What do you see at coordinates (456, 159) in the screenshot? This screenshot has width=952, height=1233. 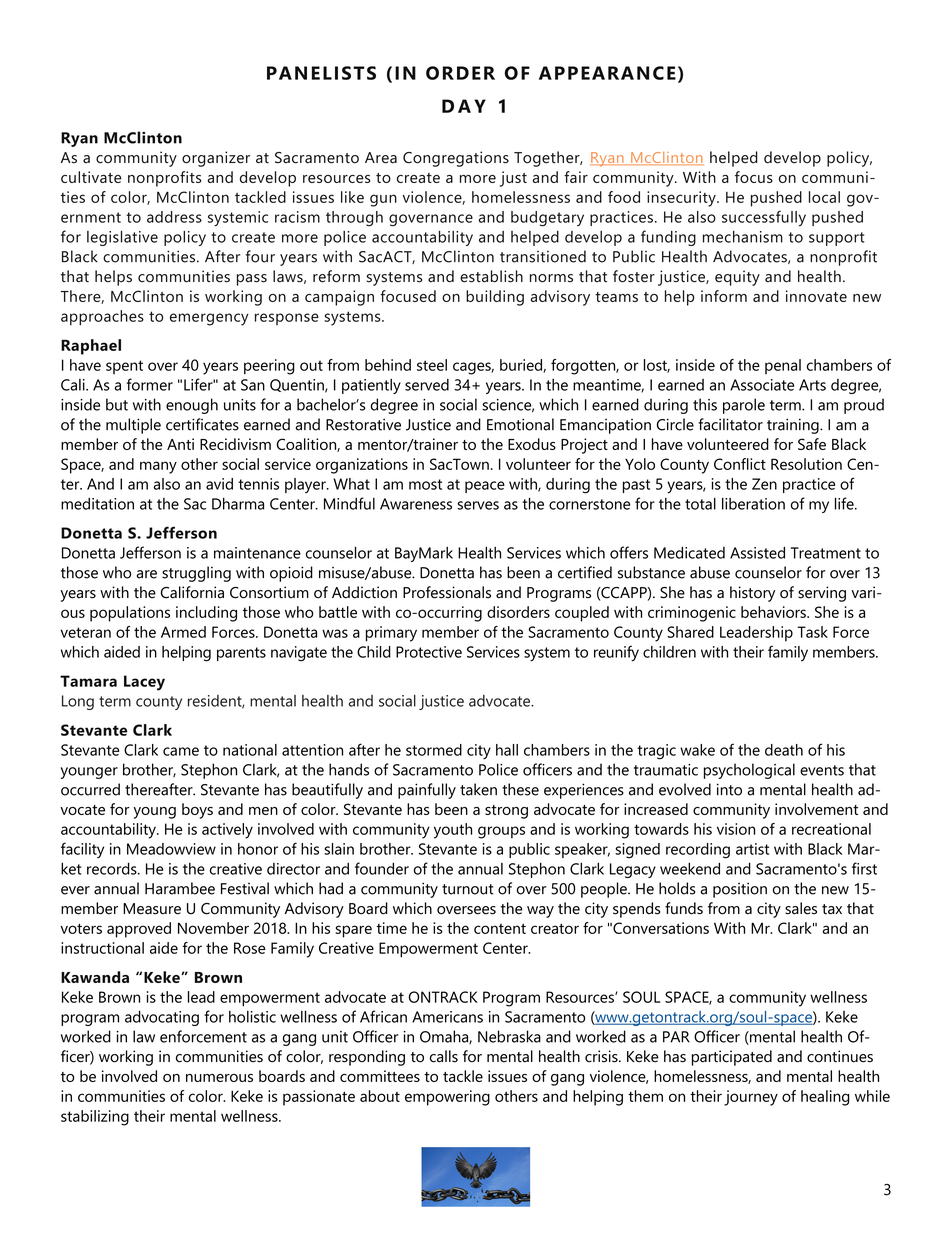 I see `Congregations` at bounding box center [456, 159].
